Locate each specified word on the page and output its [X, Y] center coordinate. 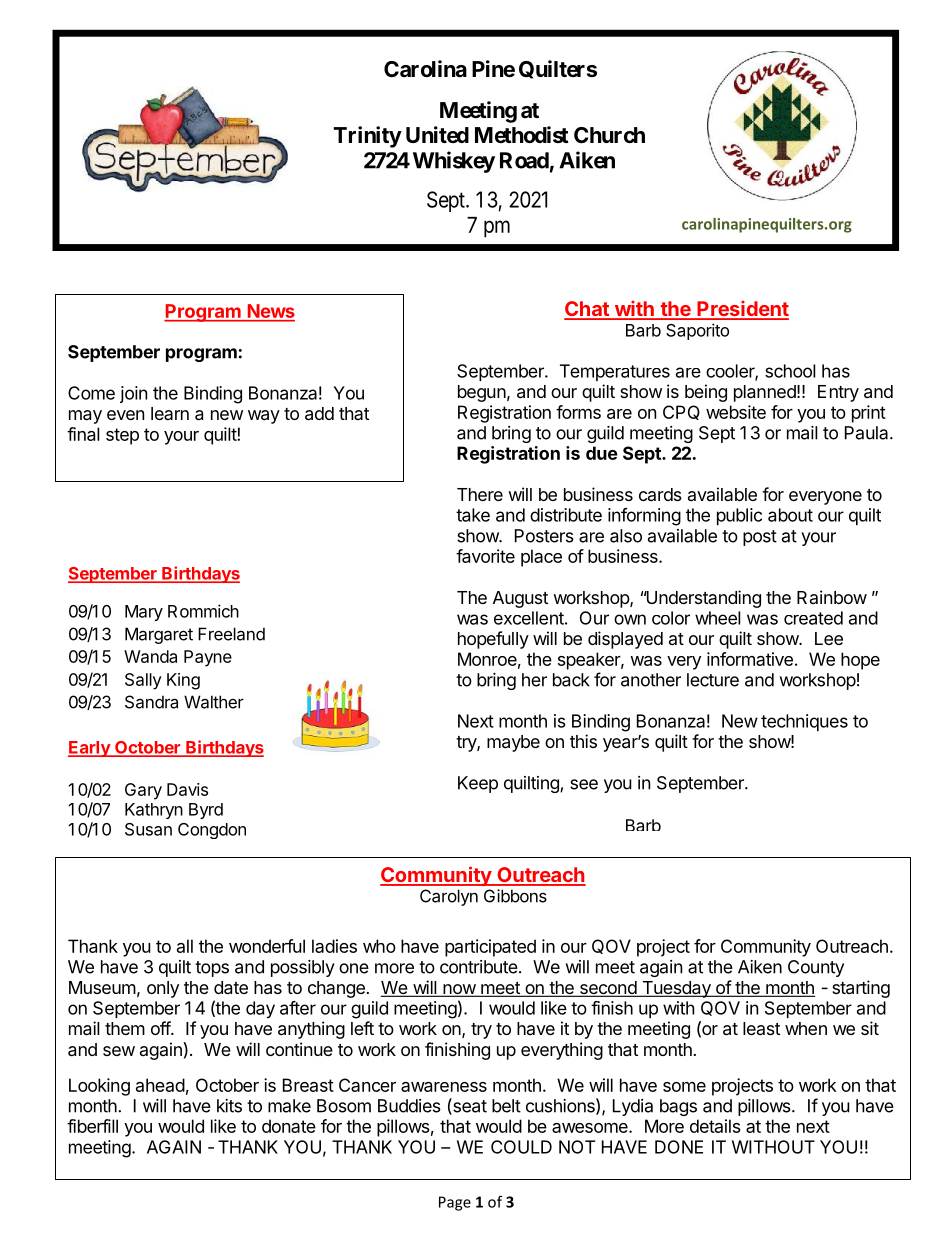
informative [750, 659]
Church [609, 135]
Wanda [150, 656]
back [571, 680]
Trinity [367, 137]
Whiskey [454, 162]
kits [229, 1106]
